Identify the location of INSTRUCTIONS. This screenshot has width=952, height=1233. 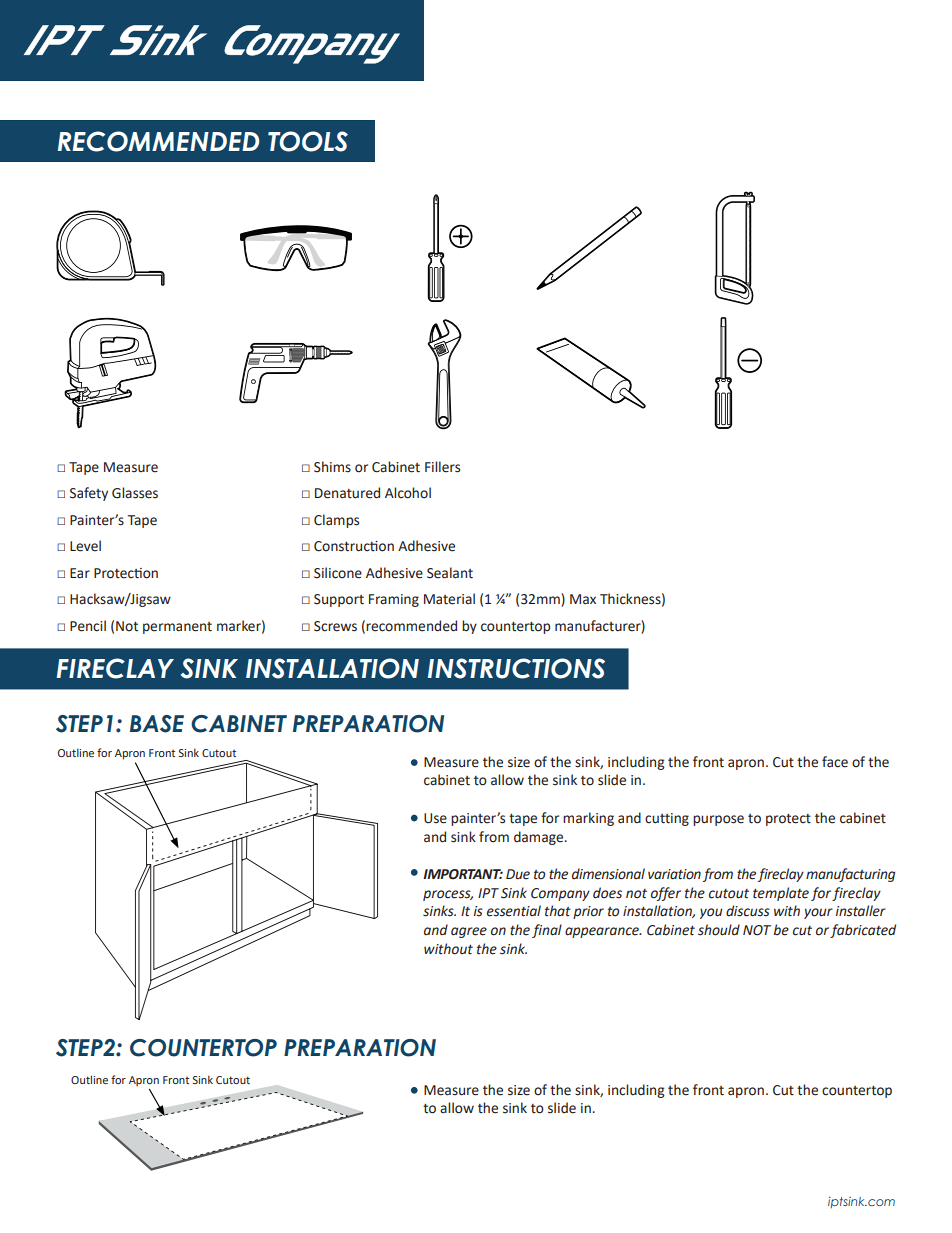
(516, 668).
